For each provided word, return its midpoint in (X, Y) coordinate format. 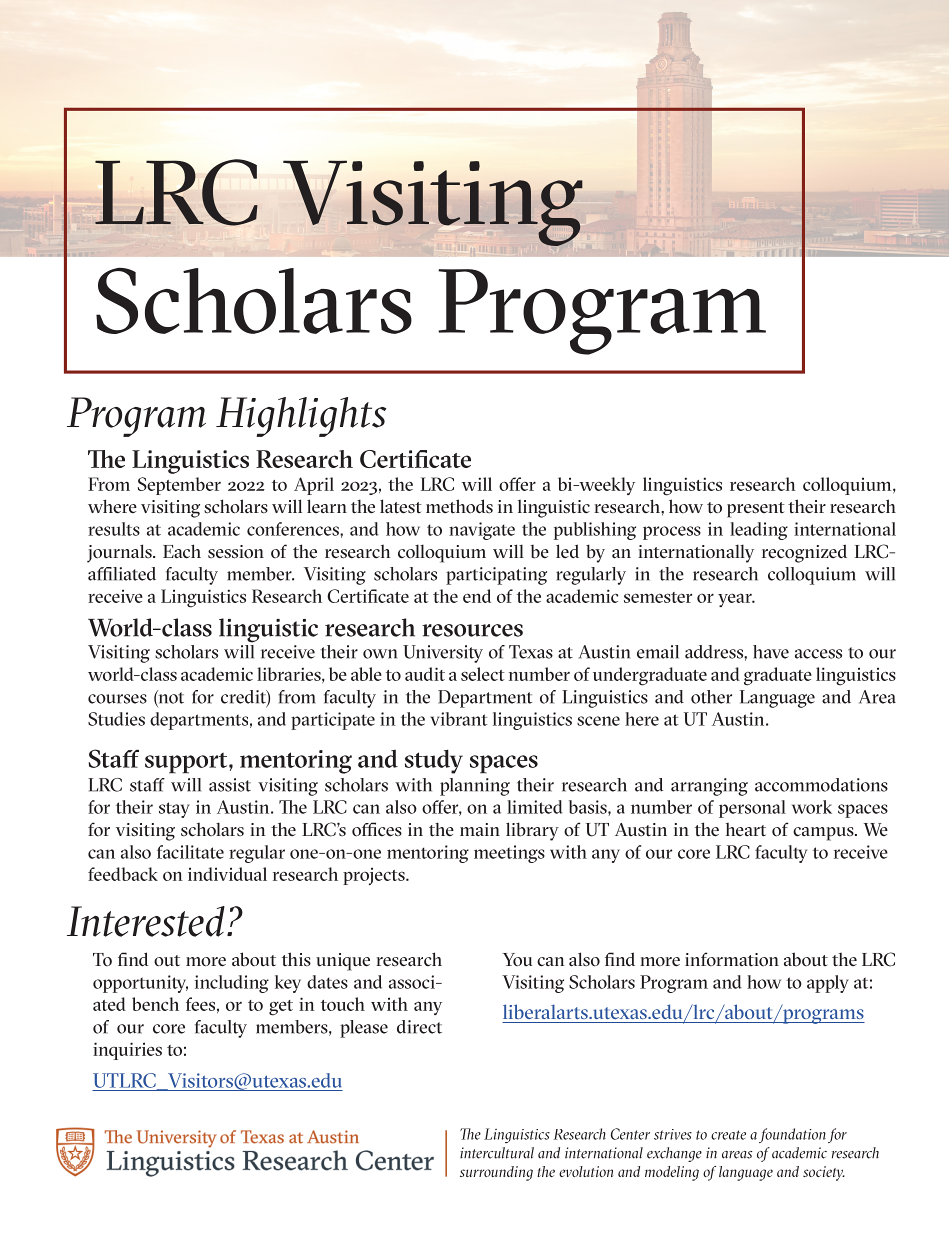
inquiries (127, 1051)
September (179, 486)
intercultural (497, 1153)
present (756, 510)
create (728, 1135)
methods (459, 506)
